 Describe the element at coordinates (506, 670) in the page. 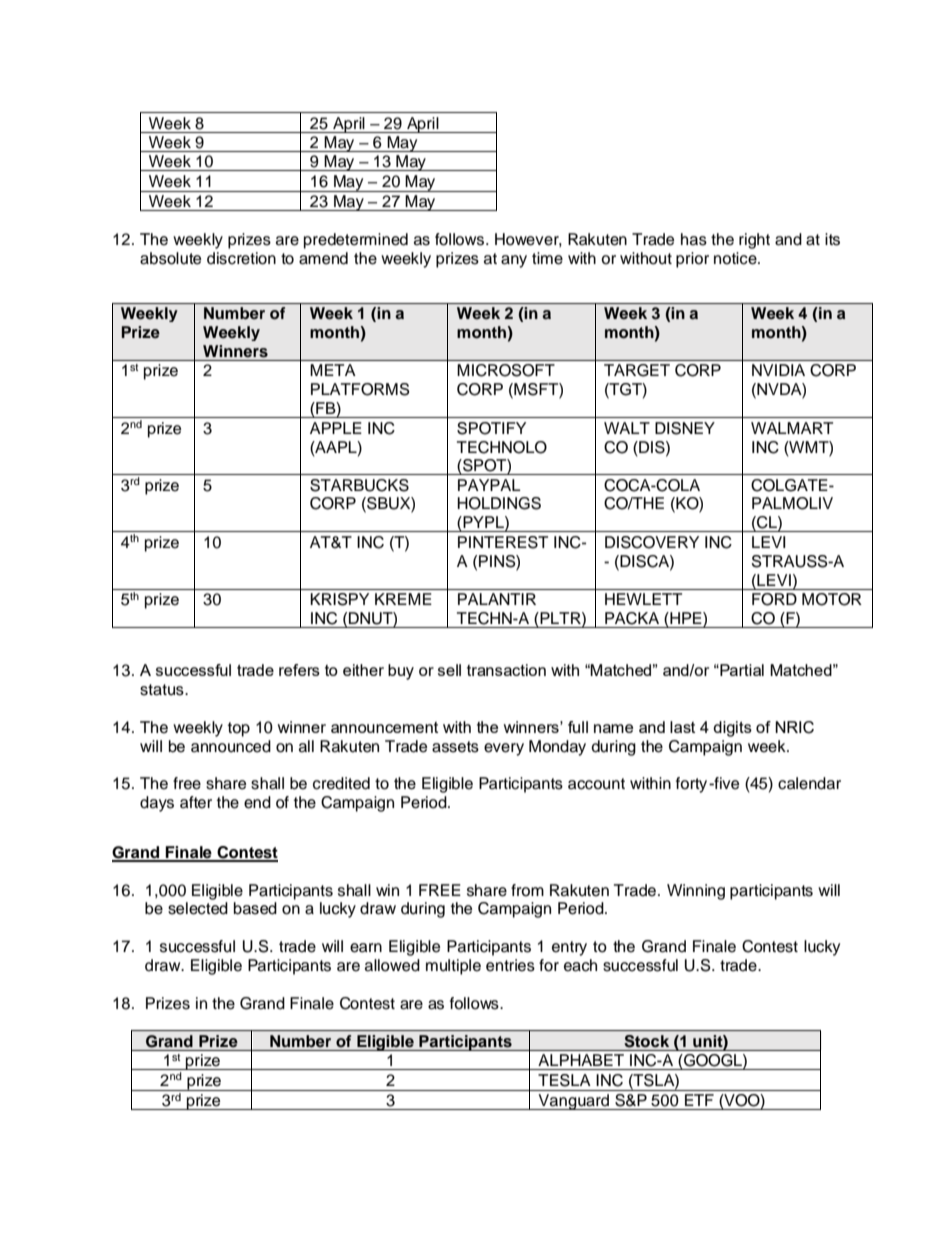

I see `transaction` at that location.
